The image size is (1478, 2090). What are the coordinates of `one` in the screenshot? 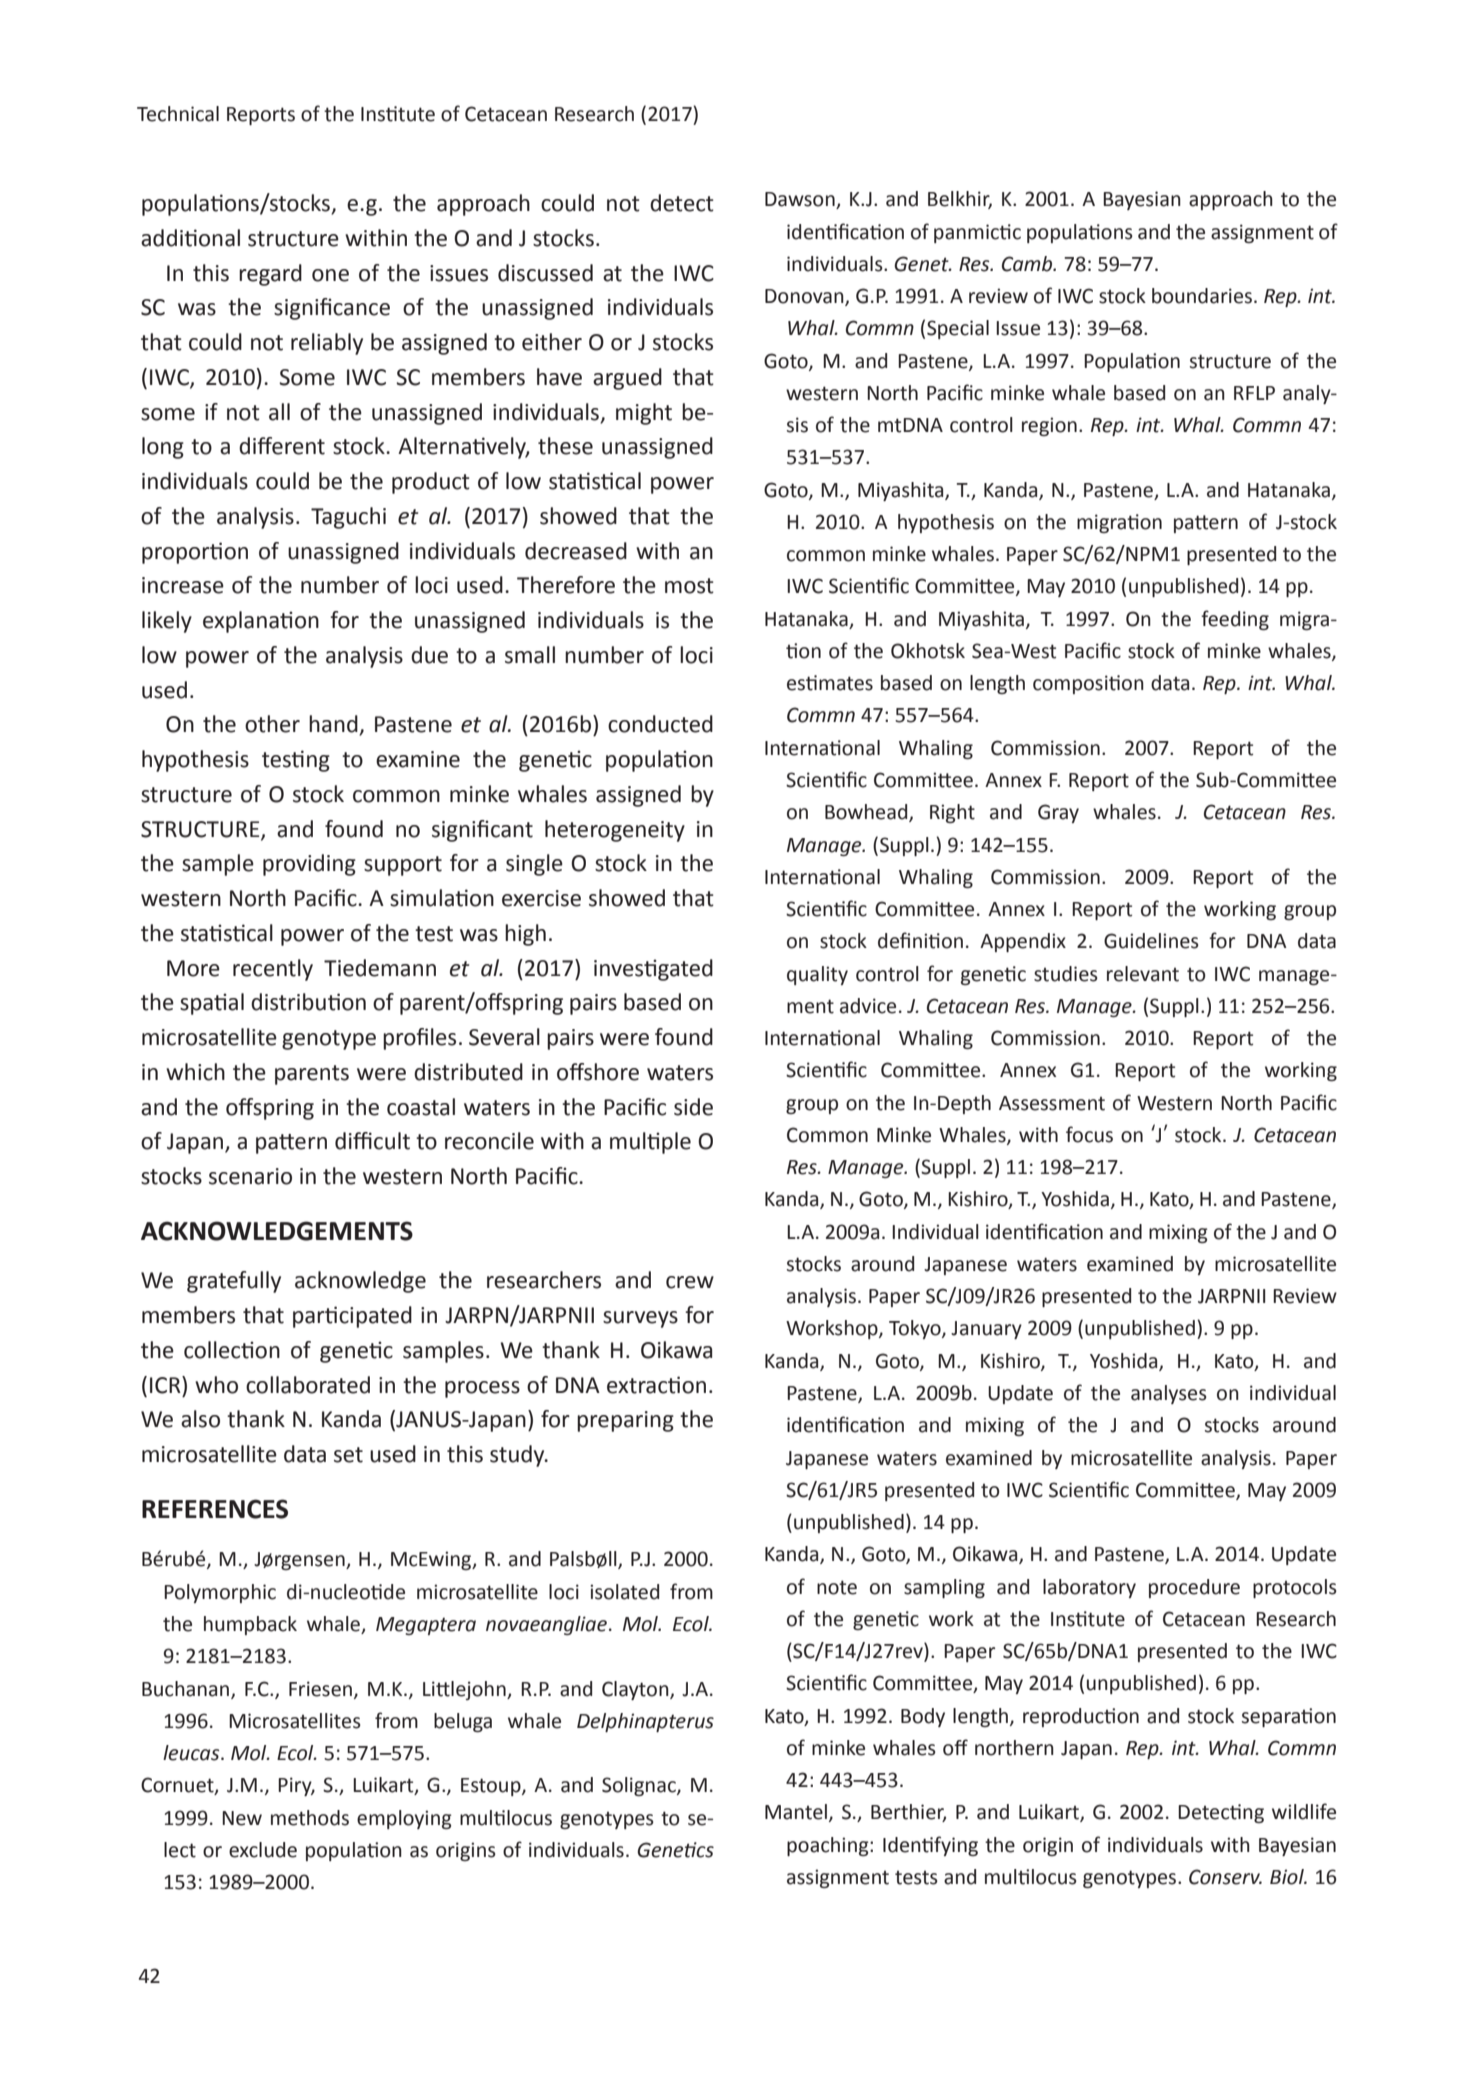 It's located at (330, 275).
